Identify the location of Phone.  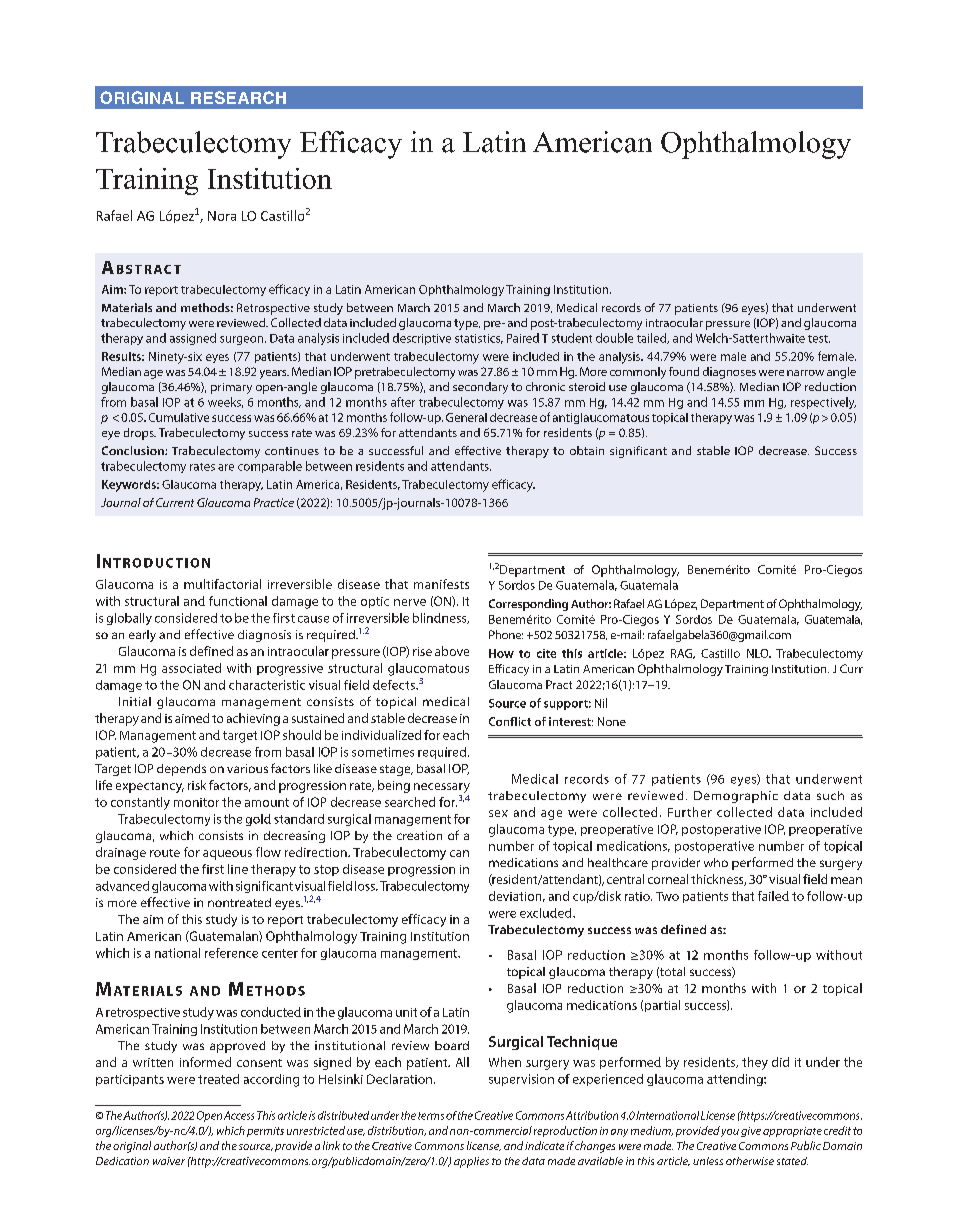
(506, 634).
